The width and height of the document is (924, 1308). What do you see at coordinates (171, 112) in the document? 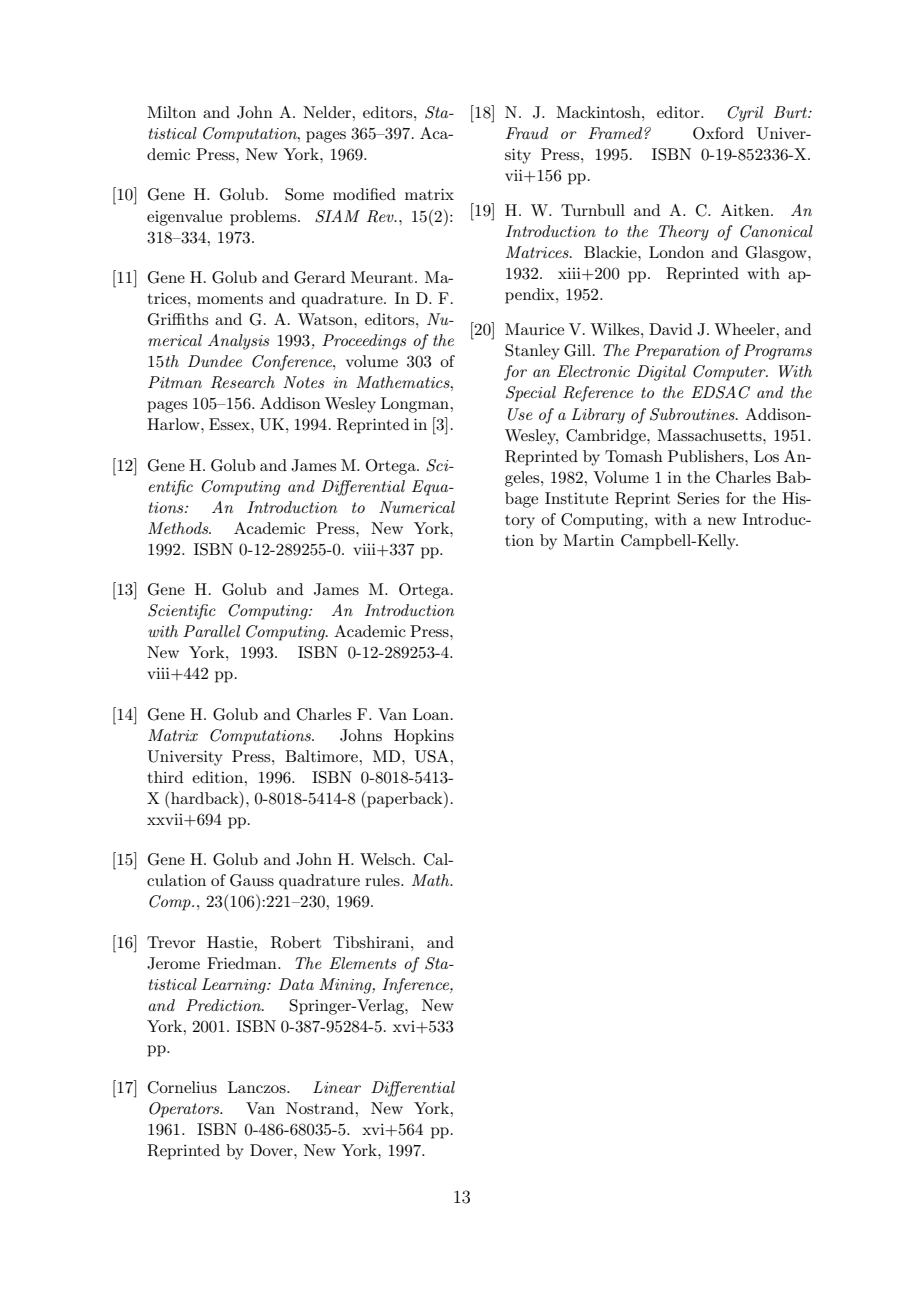
I see `Milton` at bounding box center [171, 112].
